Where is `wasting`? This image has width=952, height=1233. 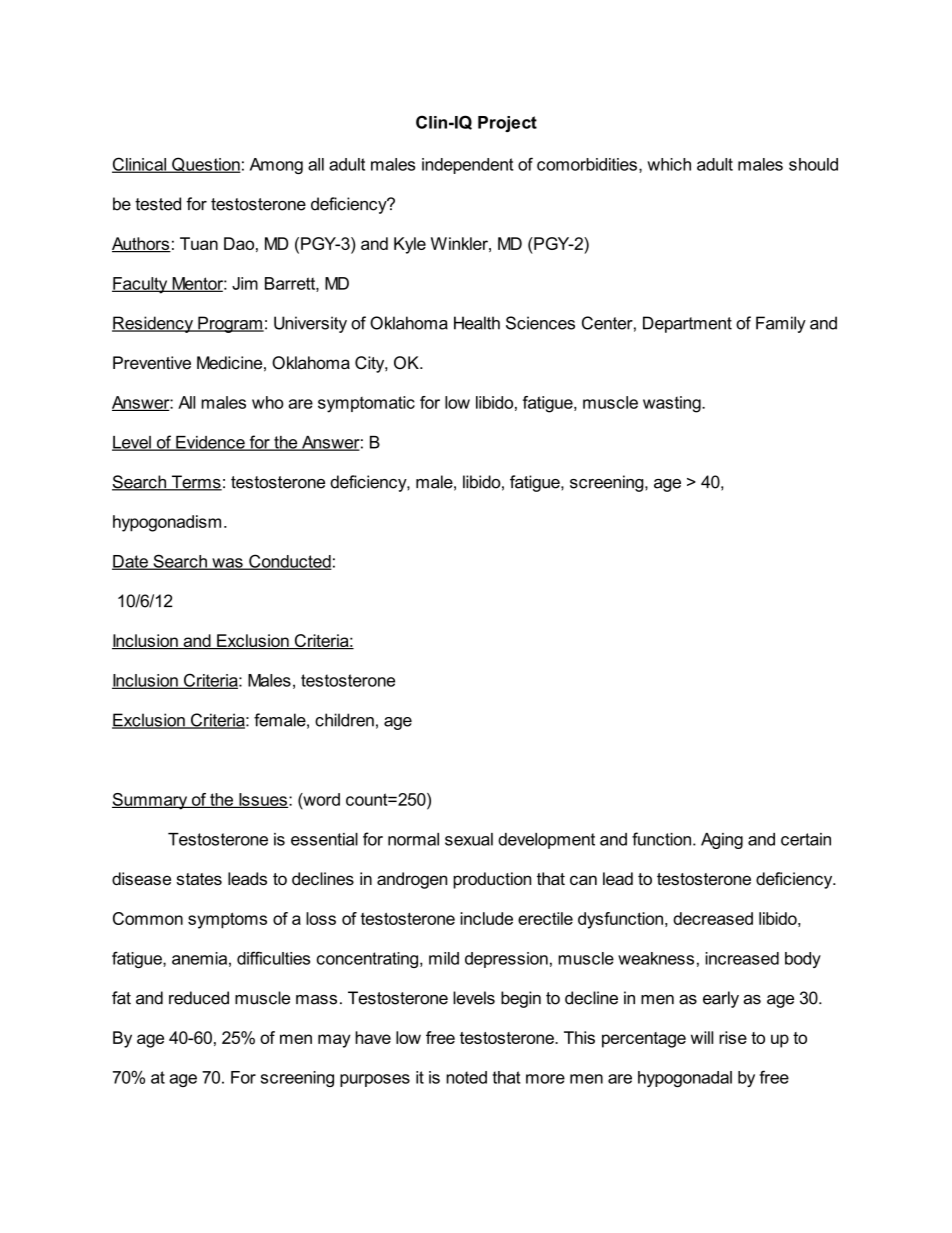
wasting is located at coordinates (673, 404).
